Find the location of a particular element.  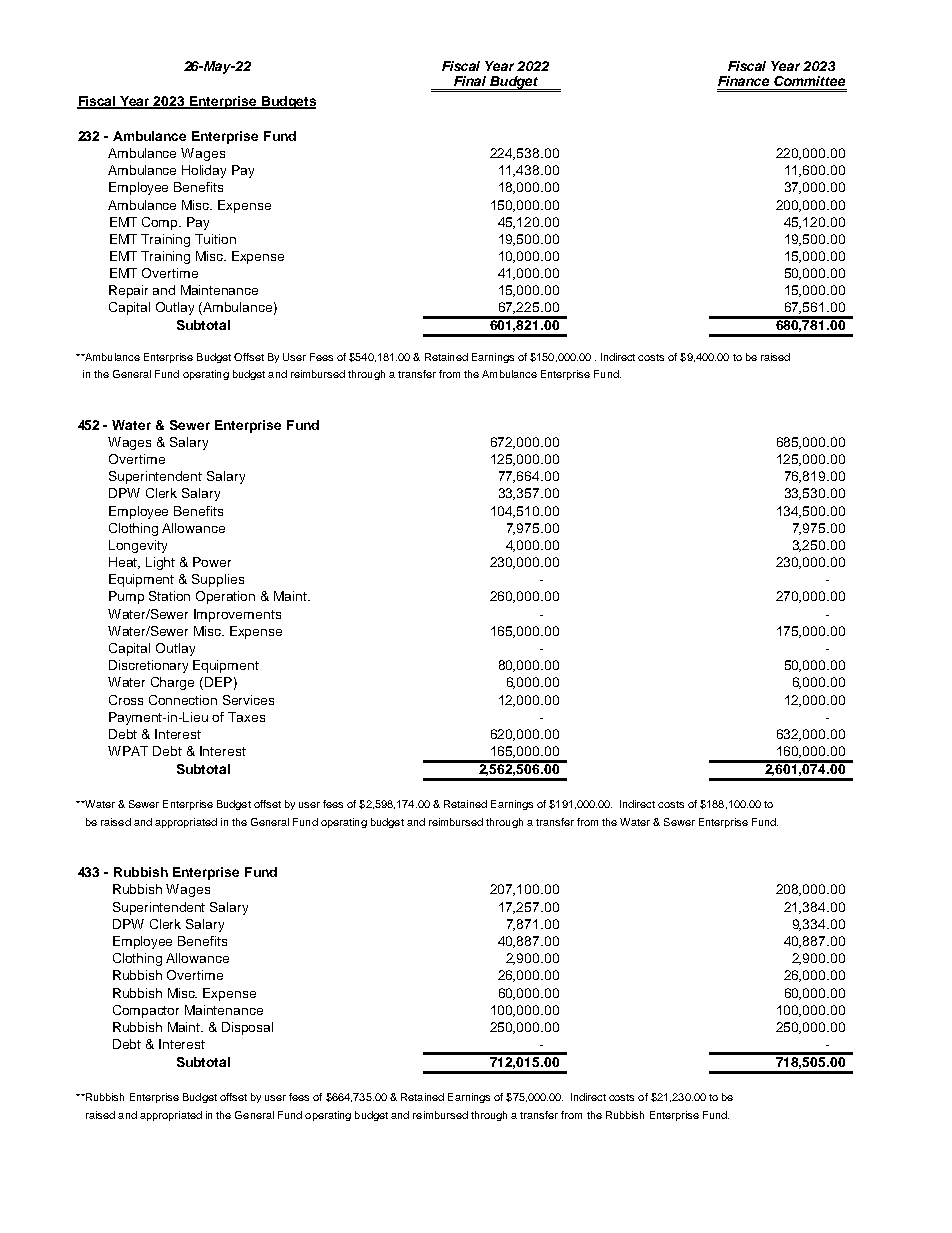

Charge is located at coordinates (172, 683).
